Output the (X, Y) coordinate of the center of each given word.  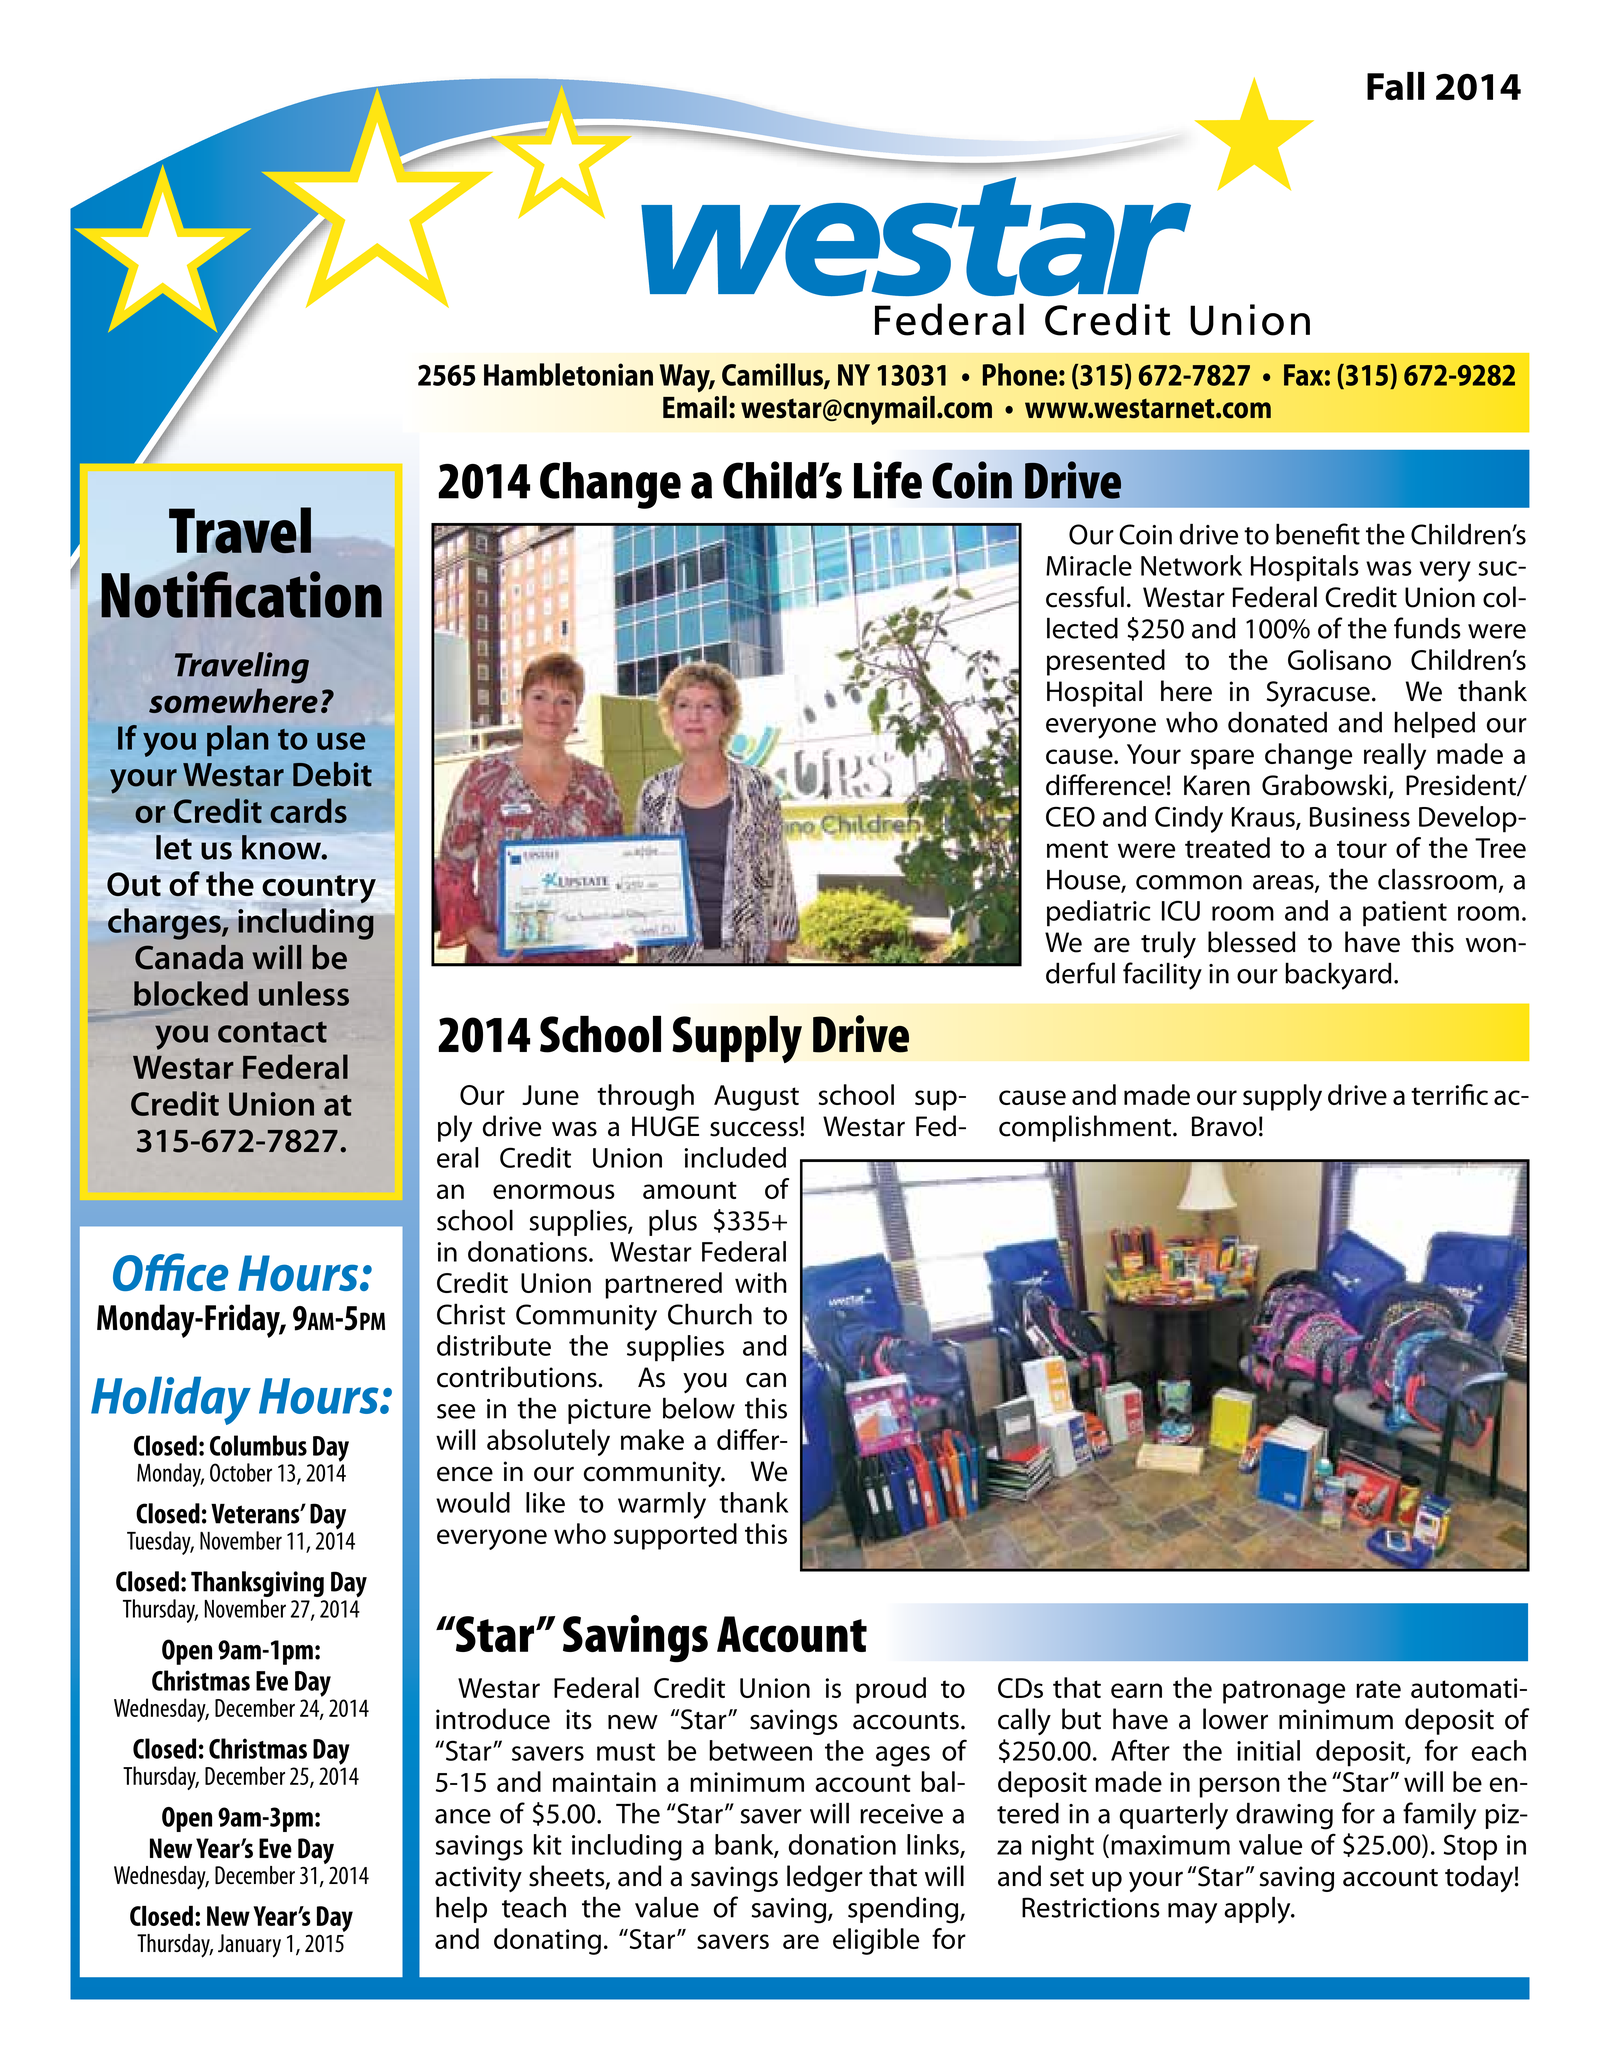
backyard (1338, 976)
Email (695, 407)
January (249, 1946)
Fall (1395, 86)
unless (304, 993)
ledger (825, 1878)
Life (888, 480)
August (756, 1098)
